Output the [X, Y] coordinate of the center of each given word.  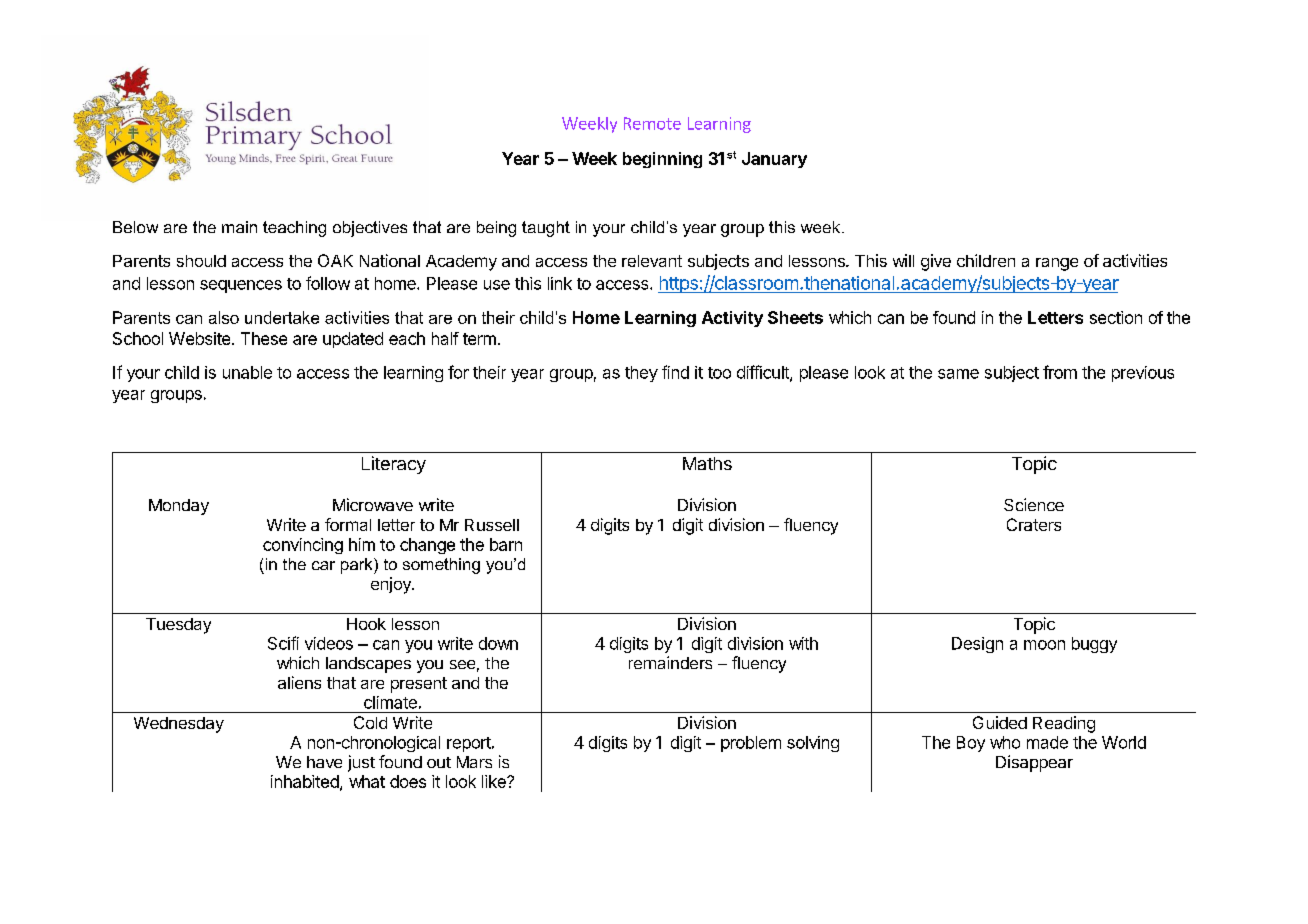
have [324, 762]
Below [135, 227]
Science [1034, 504]
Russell [492, 525]
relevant [652, 261]
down [498, 643]
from [1060, 372]
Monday [179, 507]
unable [247, 372]
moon [1044, 645]
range [1057, 264]
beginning [662, 160]
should [201, 261]
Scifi [283, 643]
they [641, 374]
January [774, 160]
